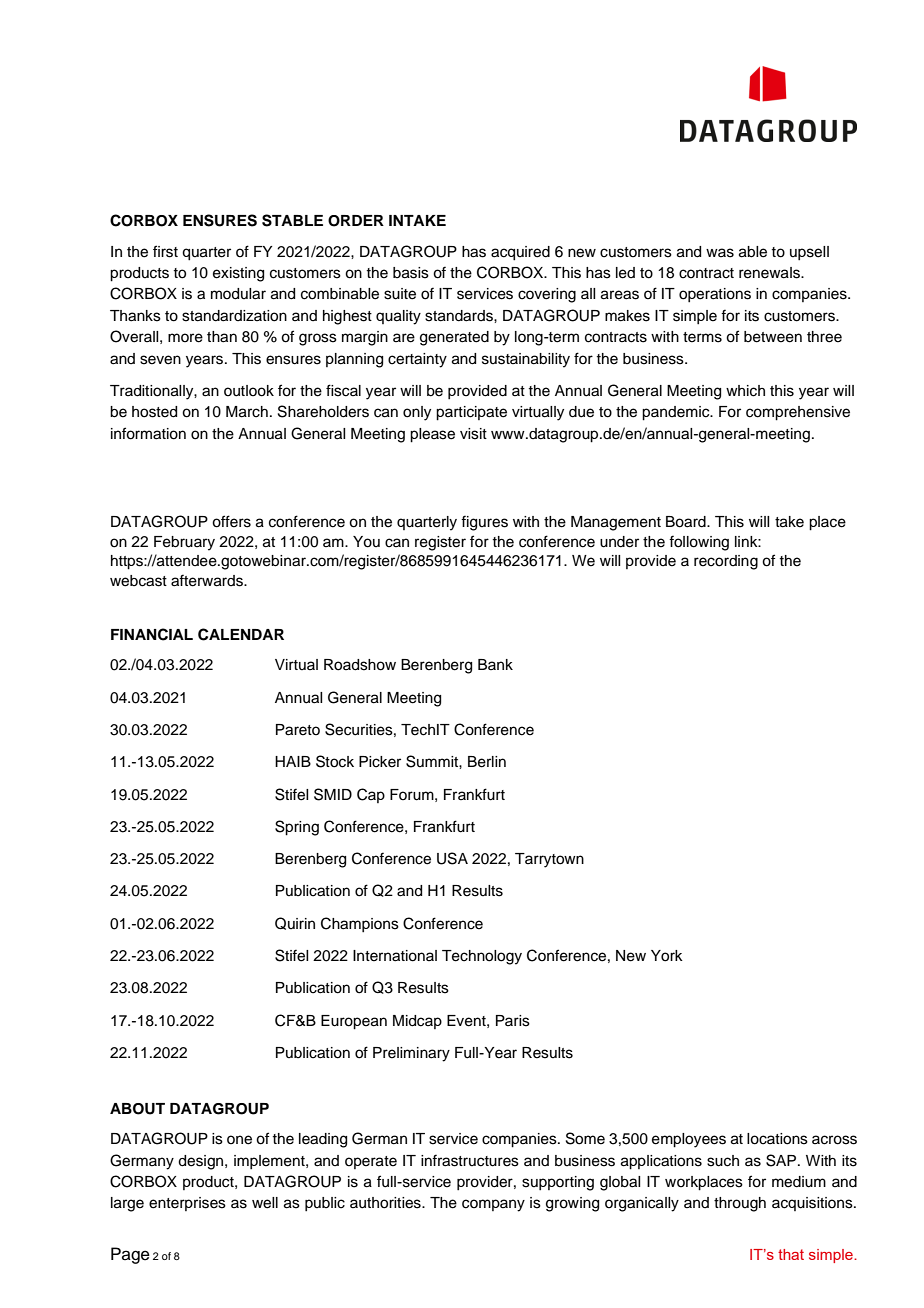 This document has width=924, height=1308. I want to click on March, so click(247, 412).
